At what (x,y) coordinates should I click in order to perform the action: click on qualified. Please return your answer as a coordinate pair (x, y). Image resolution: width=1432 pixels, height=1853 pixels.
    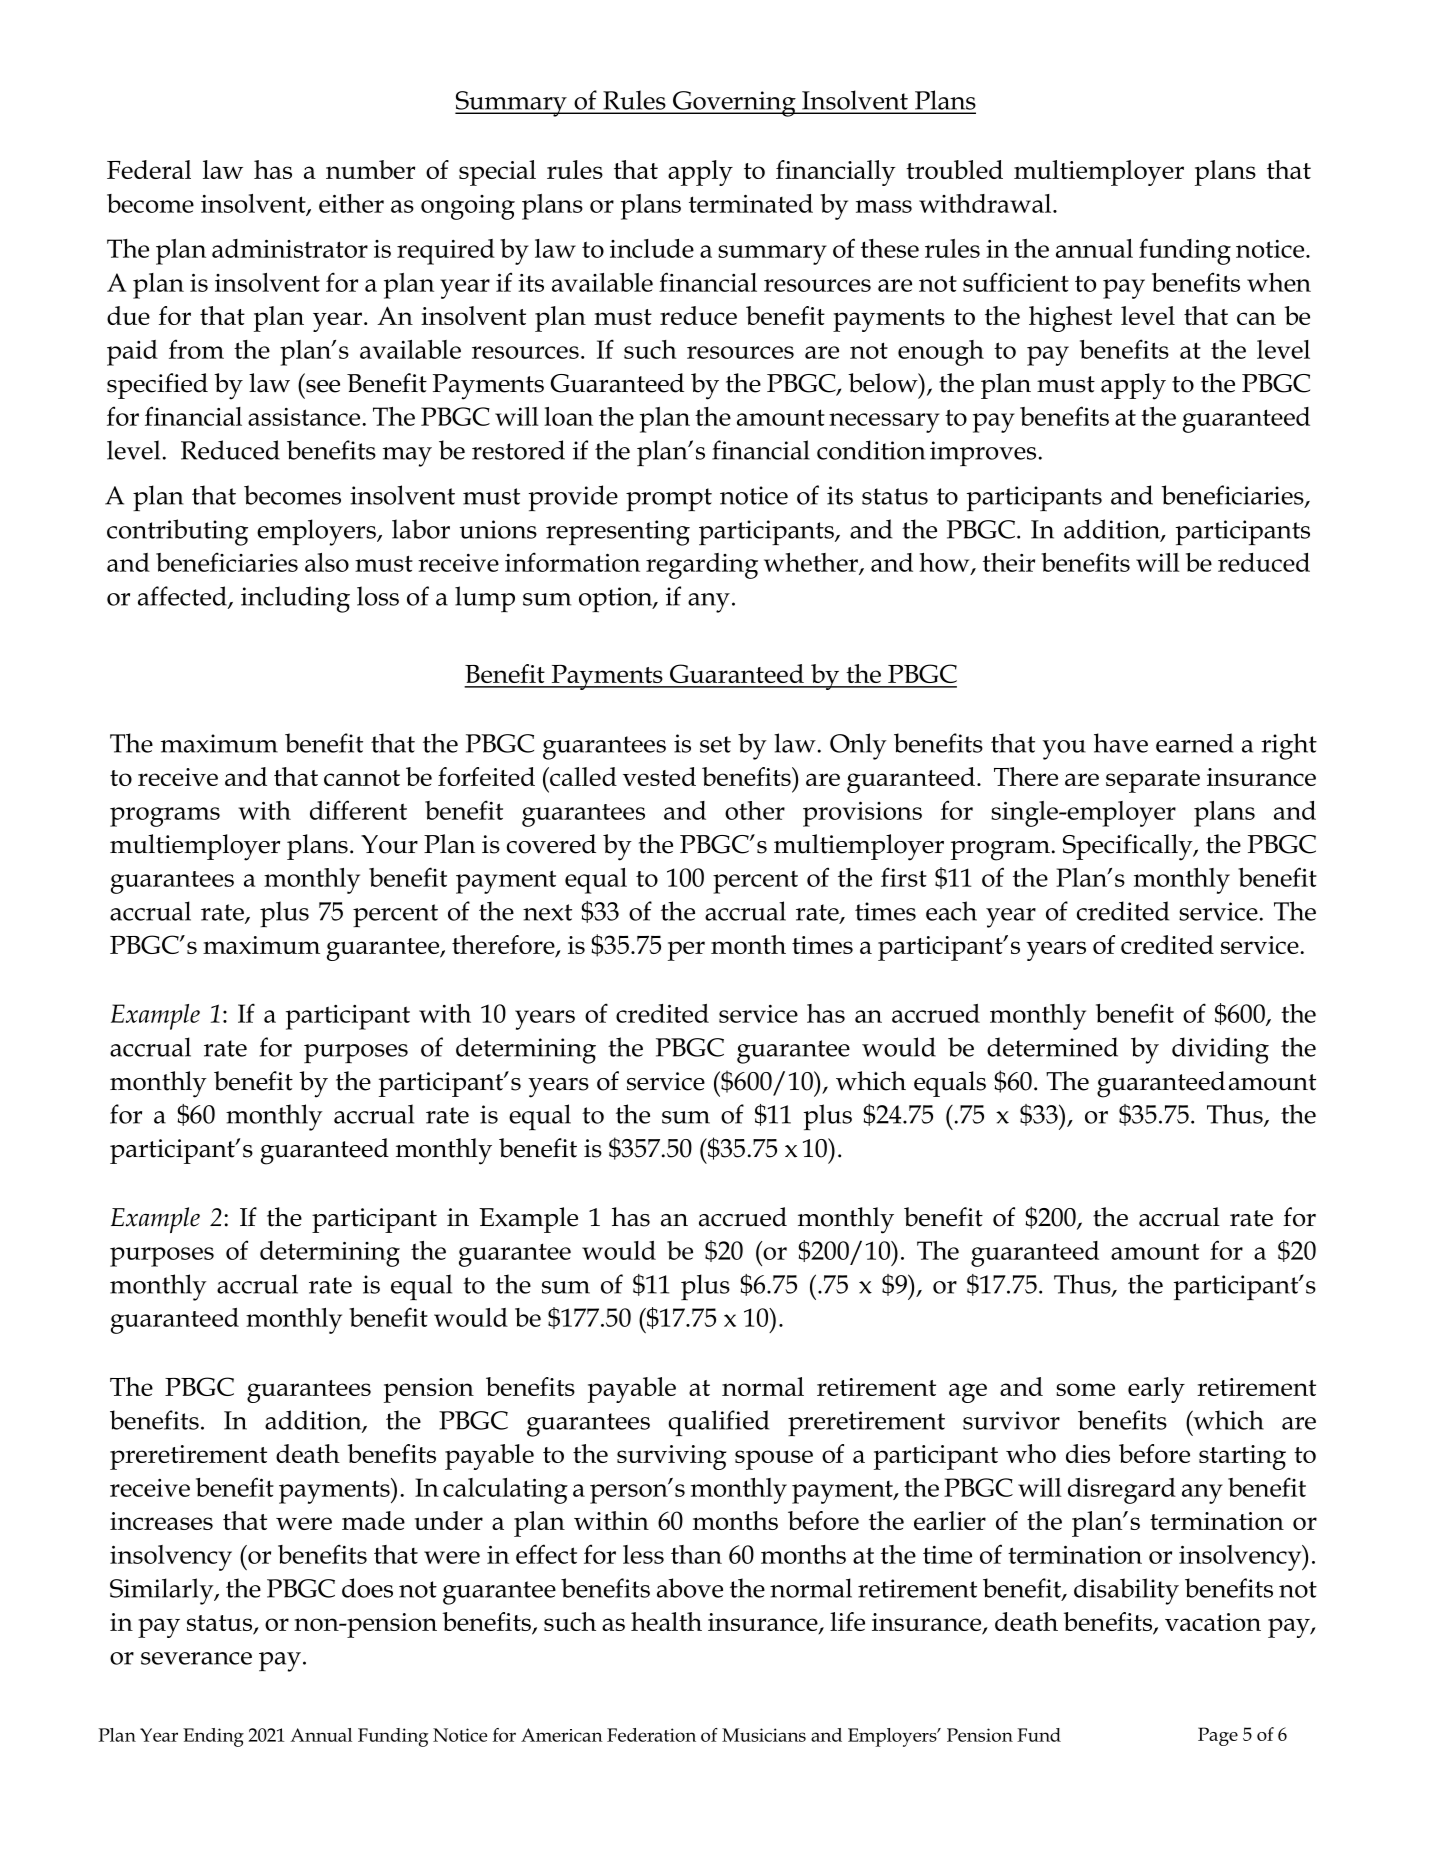
    Looking at the image, I should click on (719, 1423).
